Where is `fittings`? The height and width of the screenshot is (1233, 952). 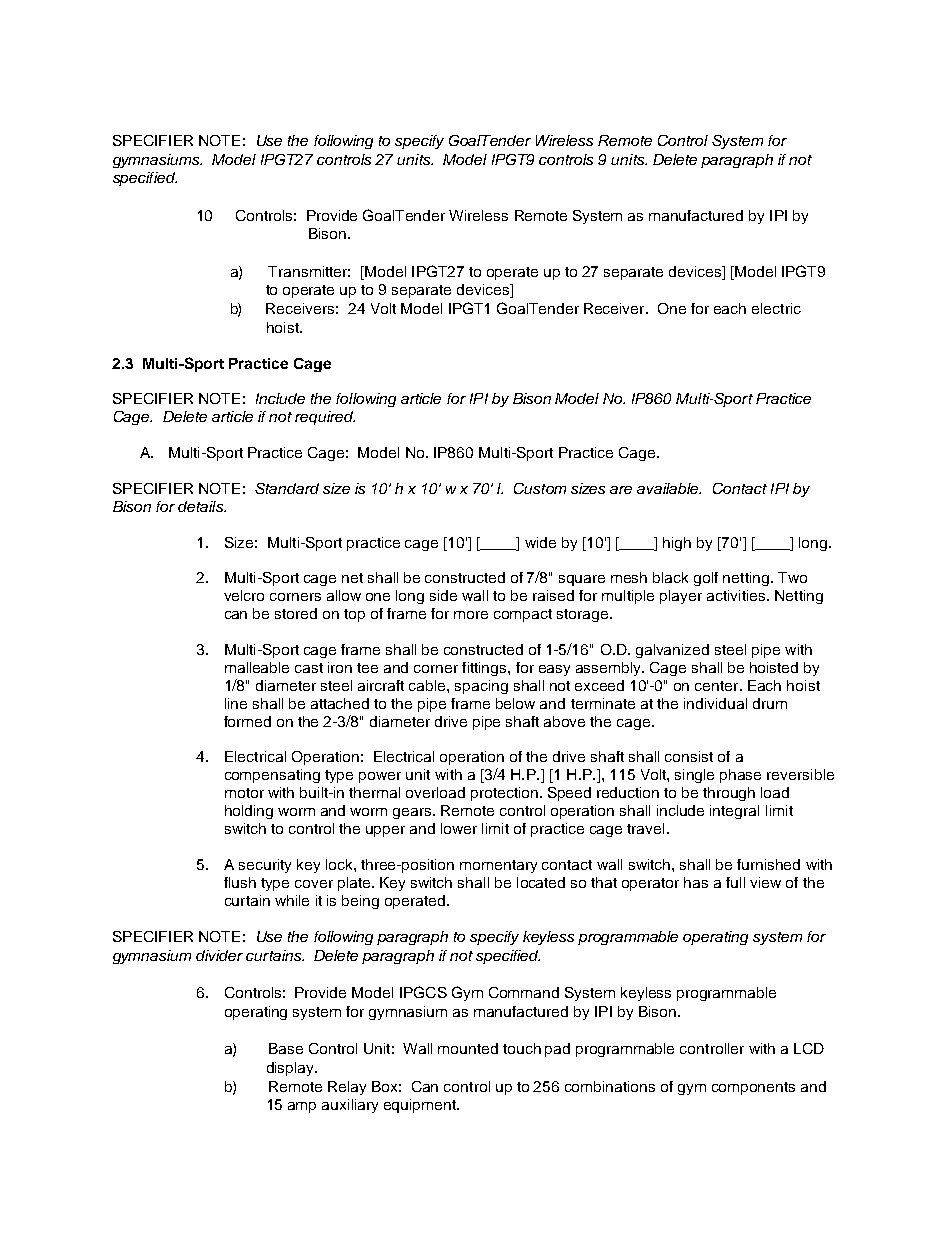 fittings is located at coordinates (485, 669).
